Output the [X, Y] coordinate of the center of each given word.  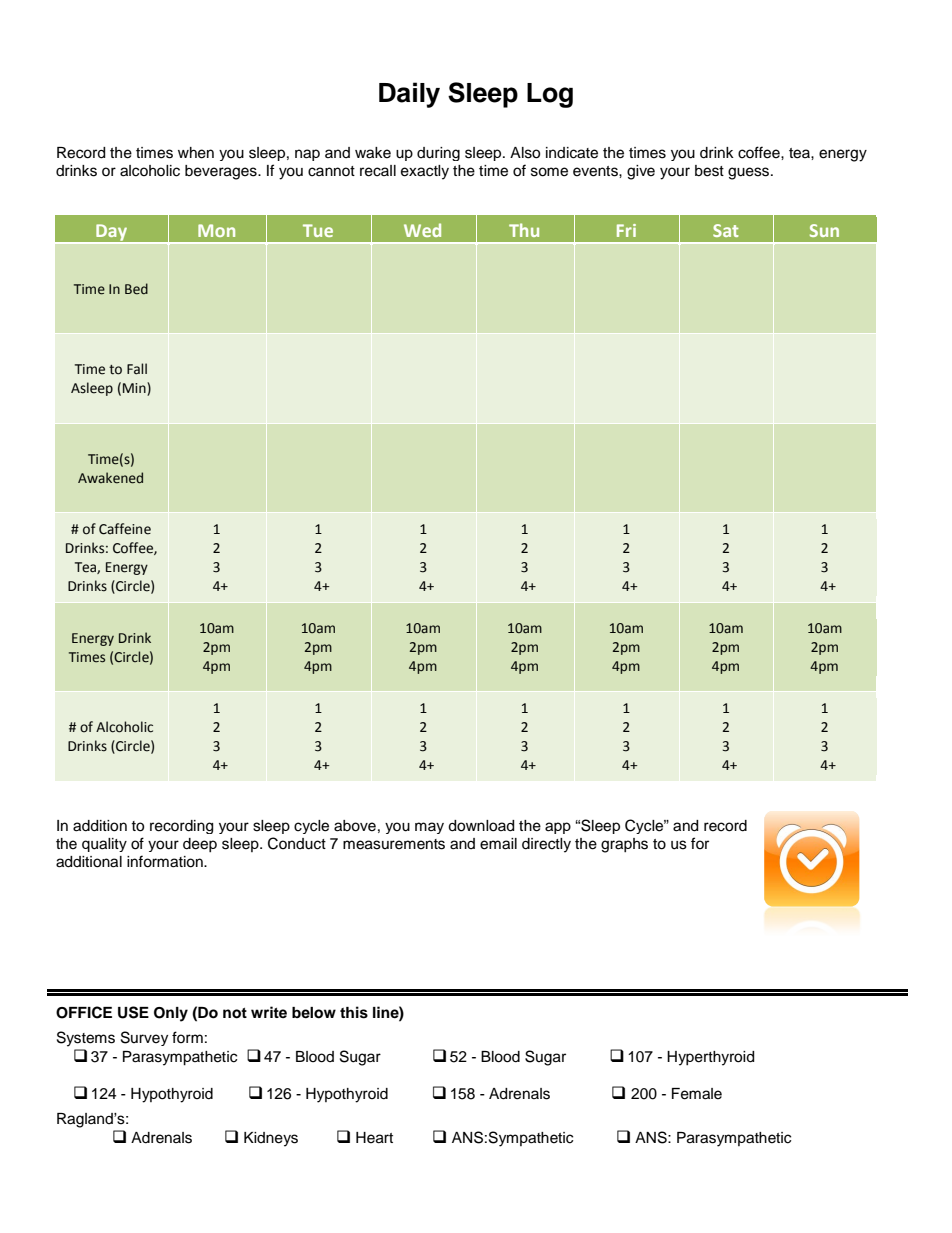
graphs [624, 845]
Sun [824, 230]
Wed [422, 230]
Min [135, 389]
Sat [726, 230]
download [481, 826]
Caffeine [125, 529]
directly [546, 845]
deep [200, 845]
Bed [136, 289]
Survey [144, 1038]
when [196, 153]
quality [104, 845]
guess [750, 173]
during [438, 154]
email [498, 844]
